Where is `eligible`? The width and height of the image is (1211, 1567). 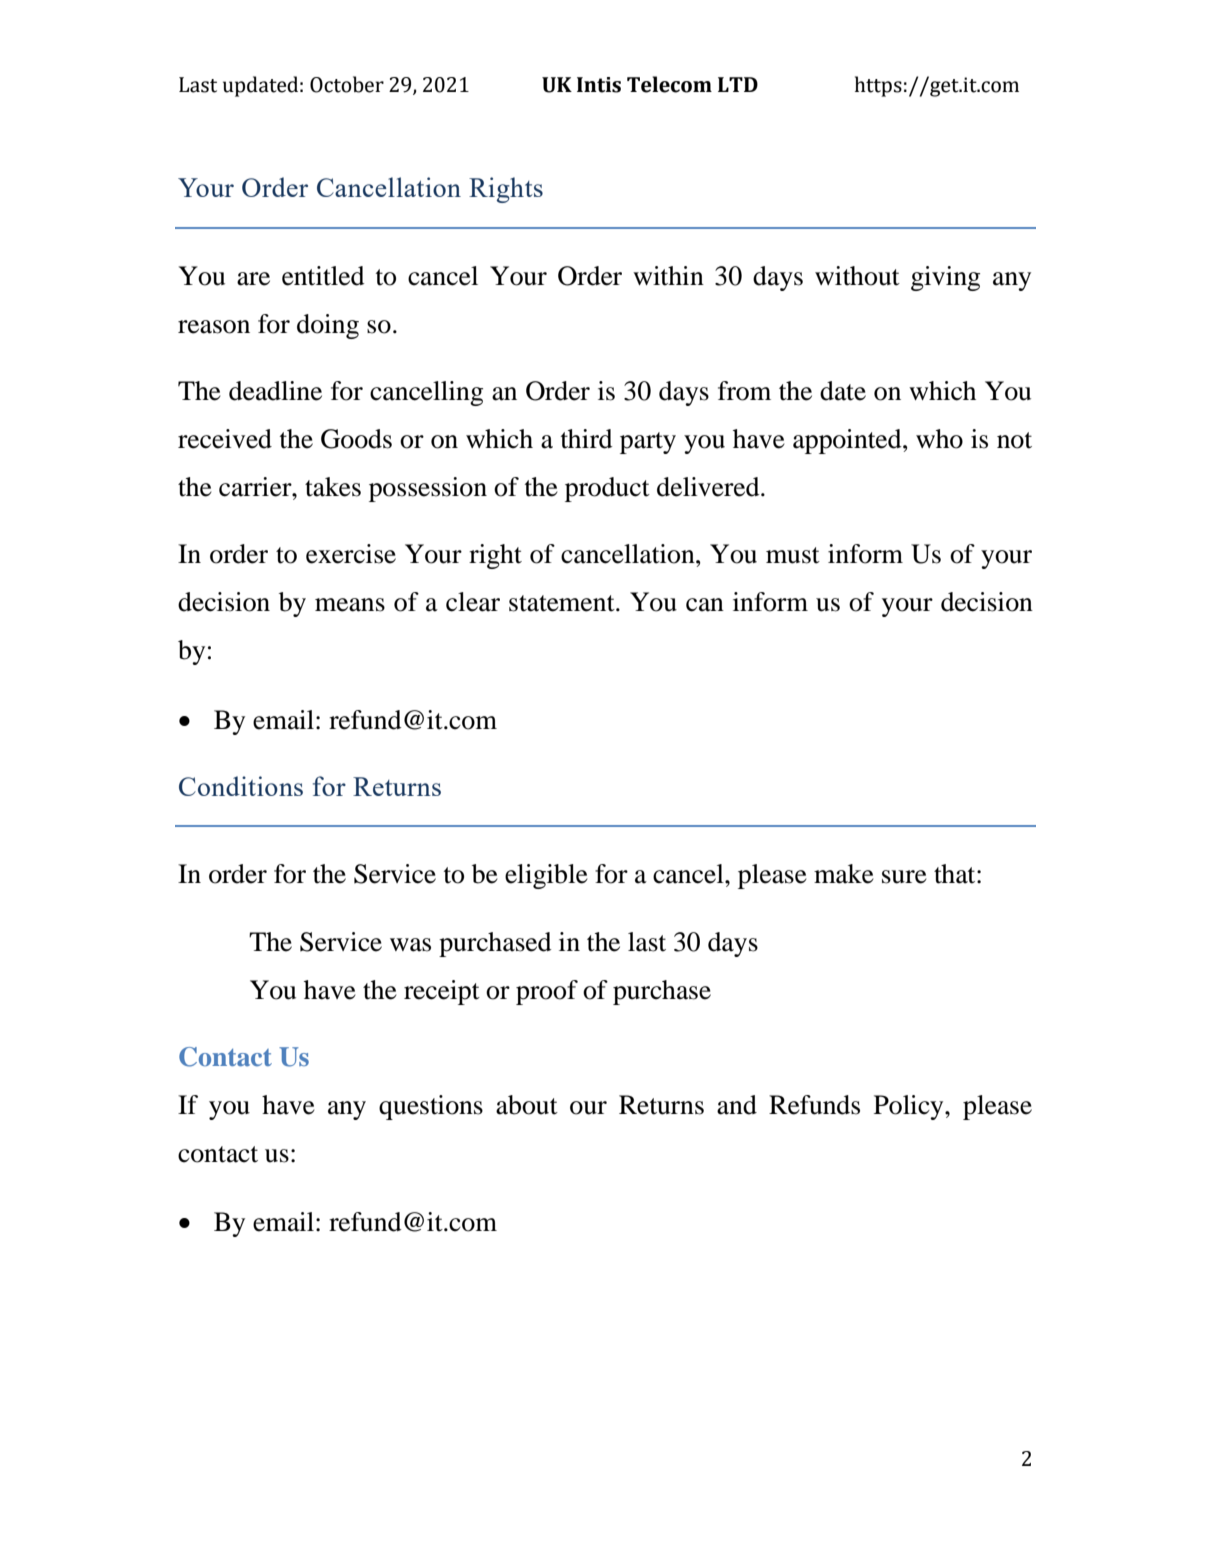
eligible is located at coordinates (546, 876).
